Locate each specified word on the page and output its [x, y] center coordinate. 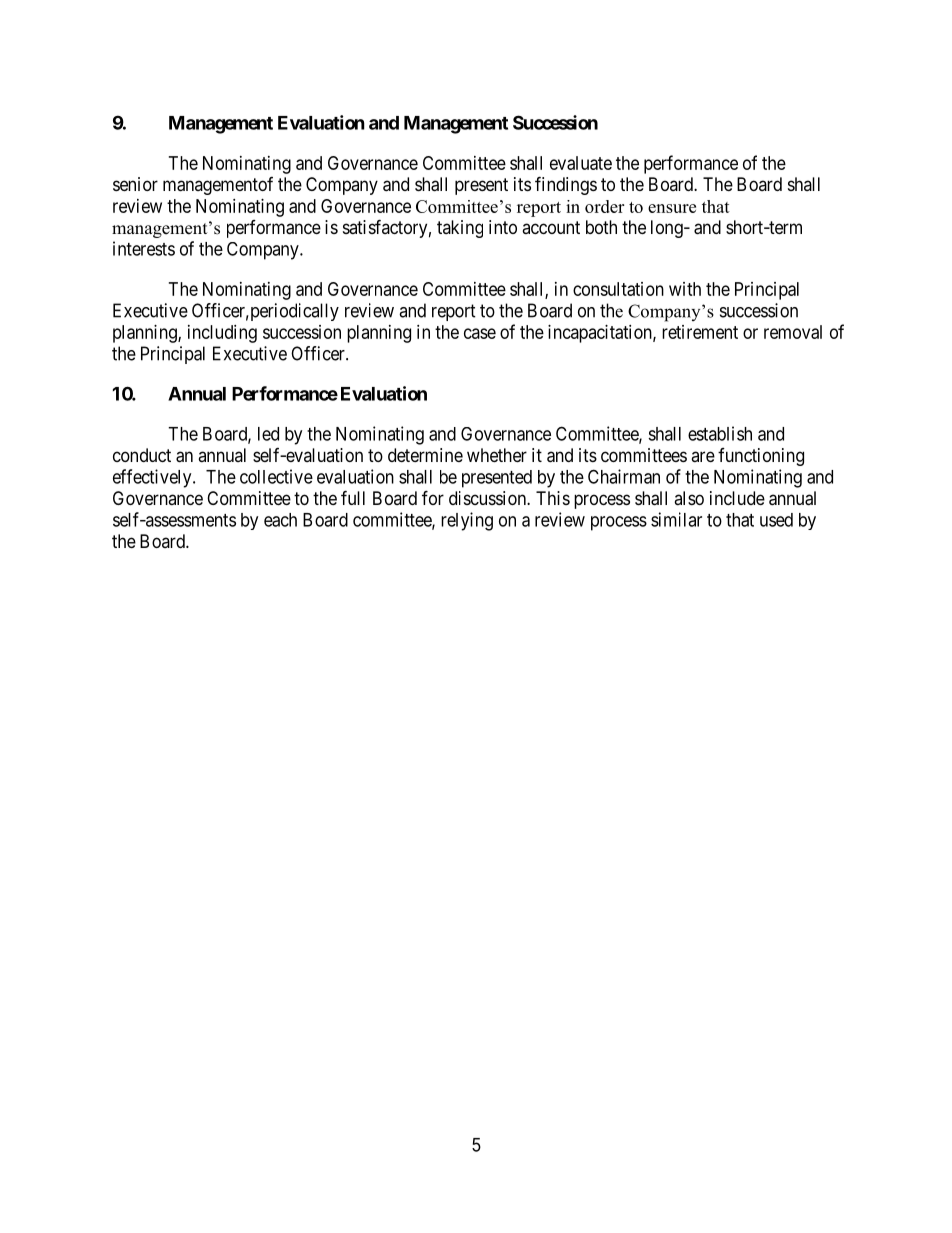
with [685, 289]
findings [566, 185]
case [480, 333]
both [601, 227]
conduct [142, 455]
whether [497, 455]
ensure [672, 208]
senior [135, 184]
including [222, 334]
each [280, 520]
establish [720, 433]
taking [460, 229]
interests [144, 248]
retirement [700, 332]
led [268, 434]
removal [793, 332]
